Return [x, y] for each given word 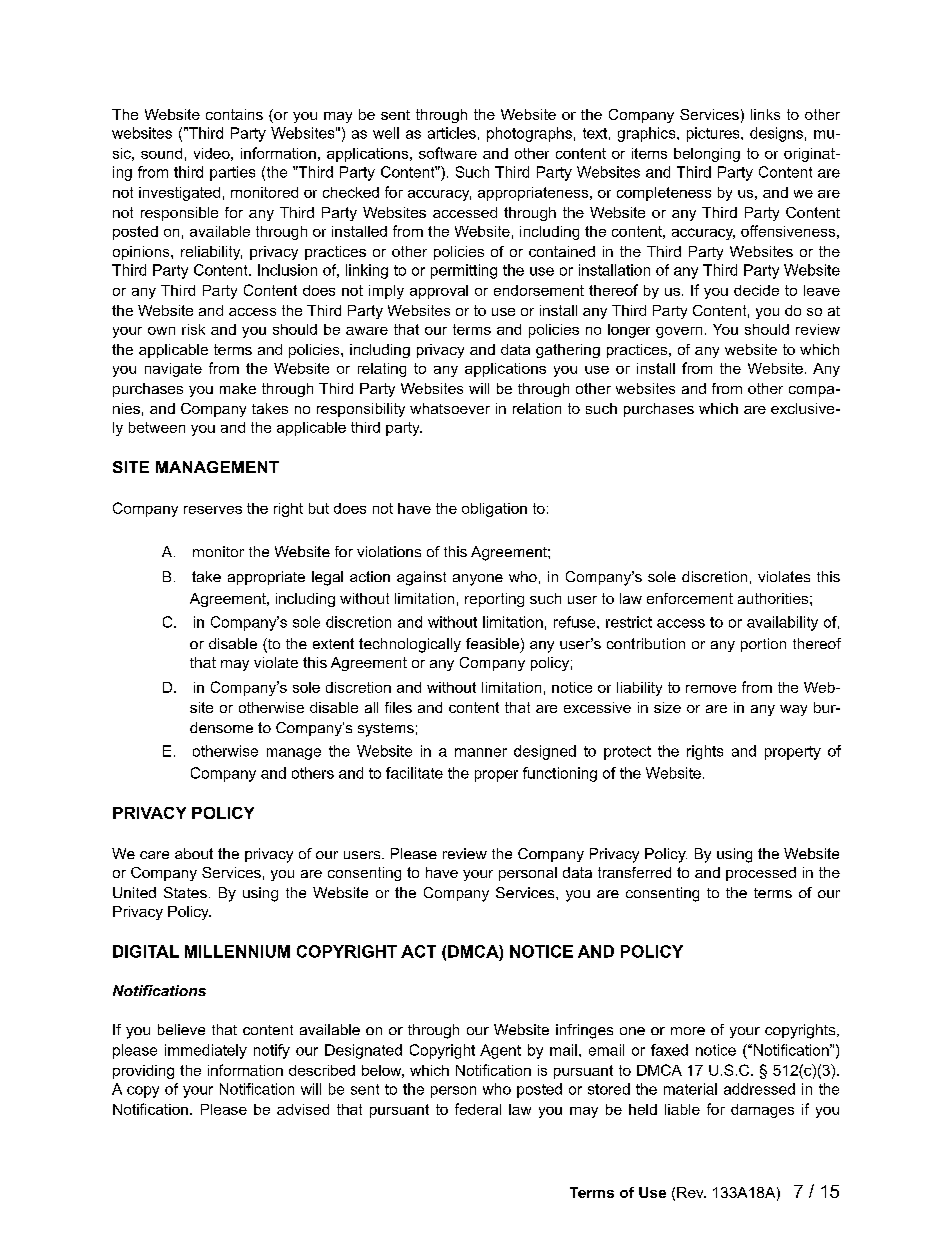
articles [452, 133]
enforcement [690, 598]
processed [761, 874]
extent [333, 643]
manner [481, 752]
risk [193, 329]
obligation [494, 510]
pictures [714, 134]
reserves [213, 510]
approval [439, 292]
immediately [206, 1051]
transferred [634, 872]
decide [756, 290]
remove [711, 689]
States [185, 892]
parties [232, 173]
